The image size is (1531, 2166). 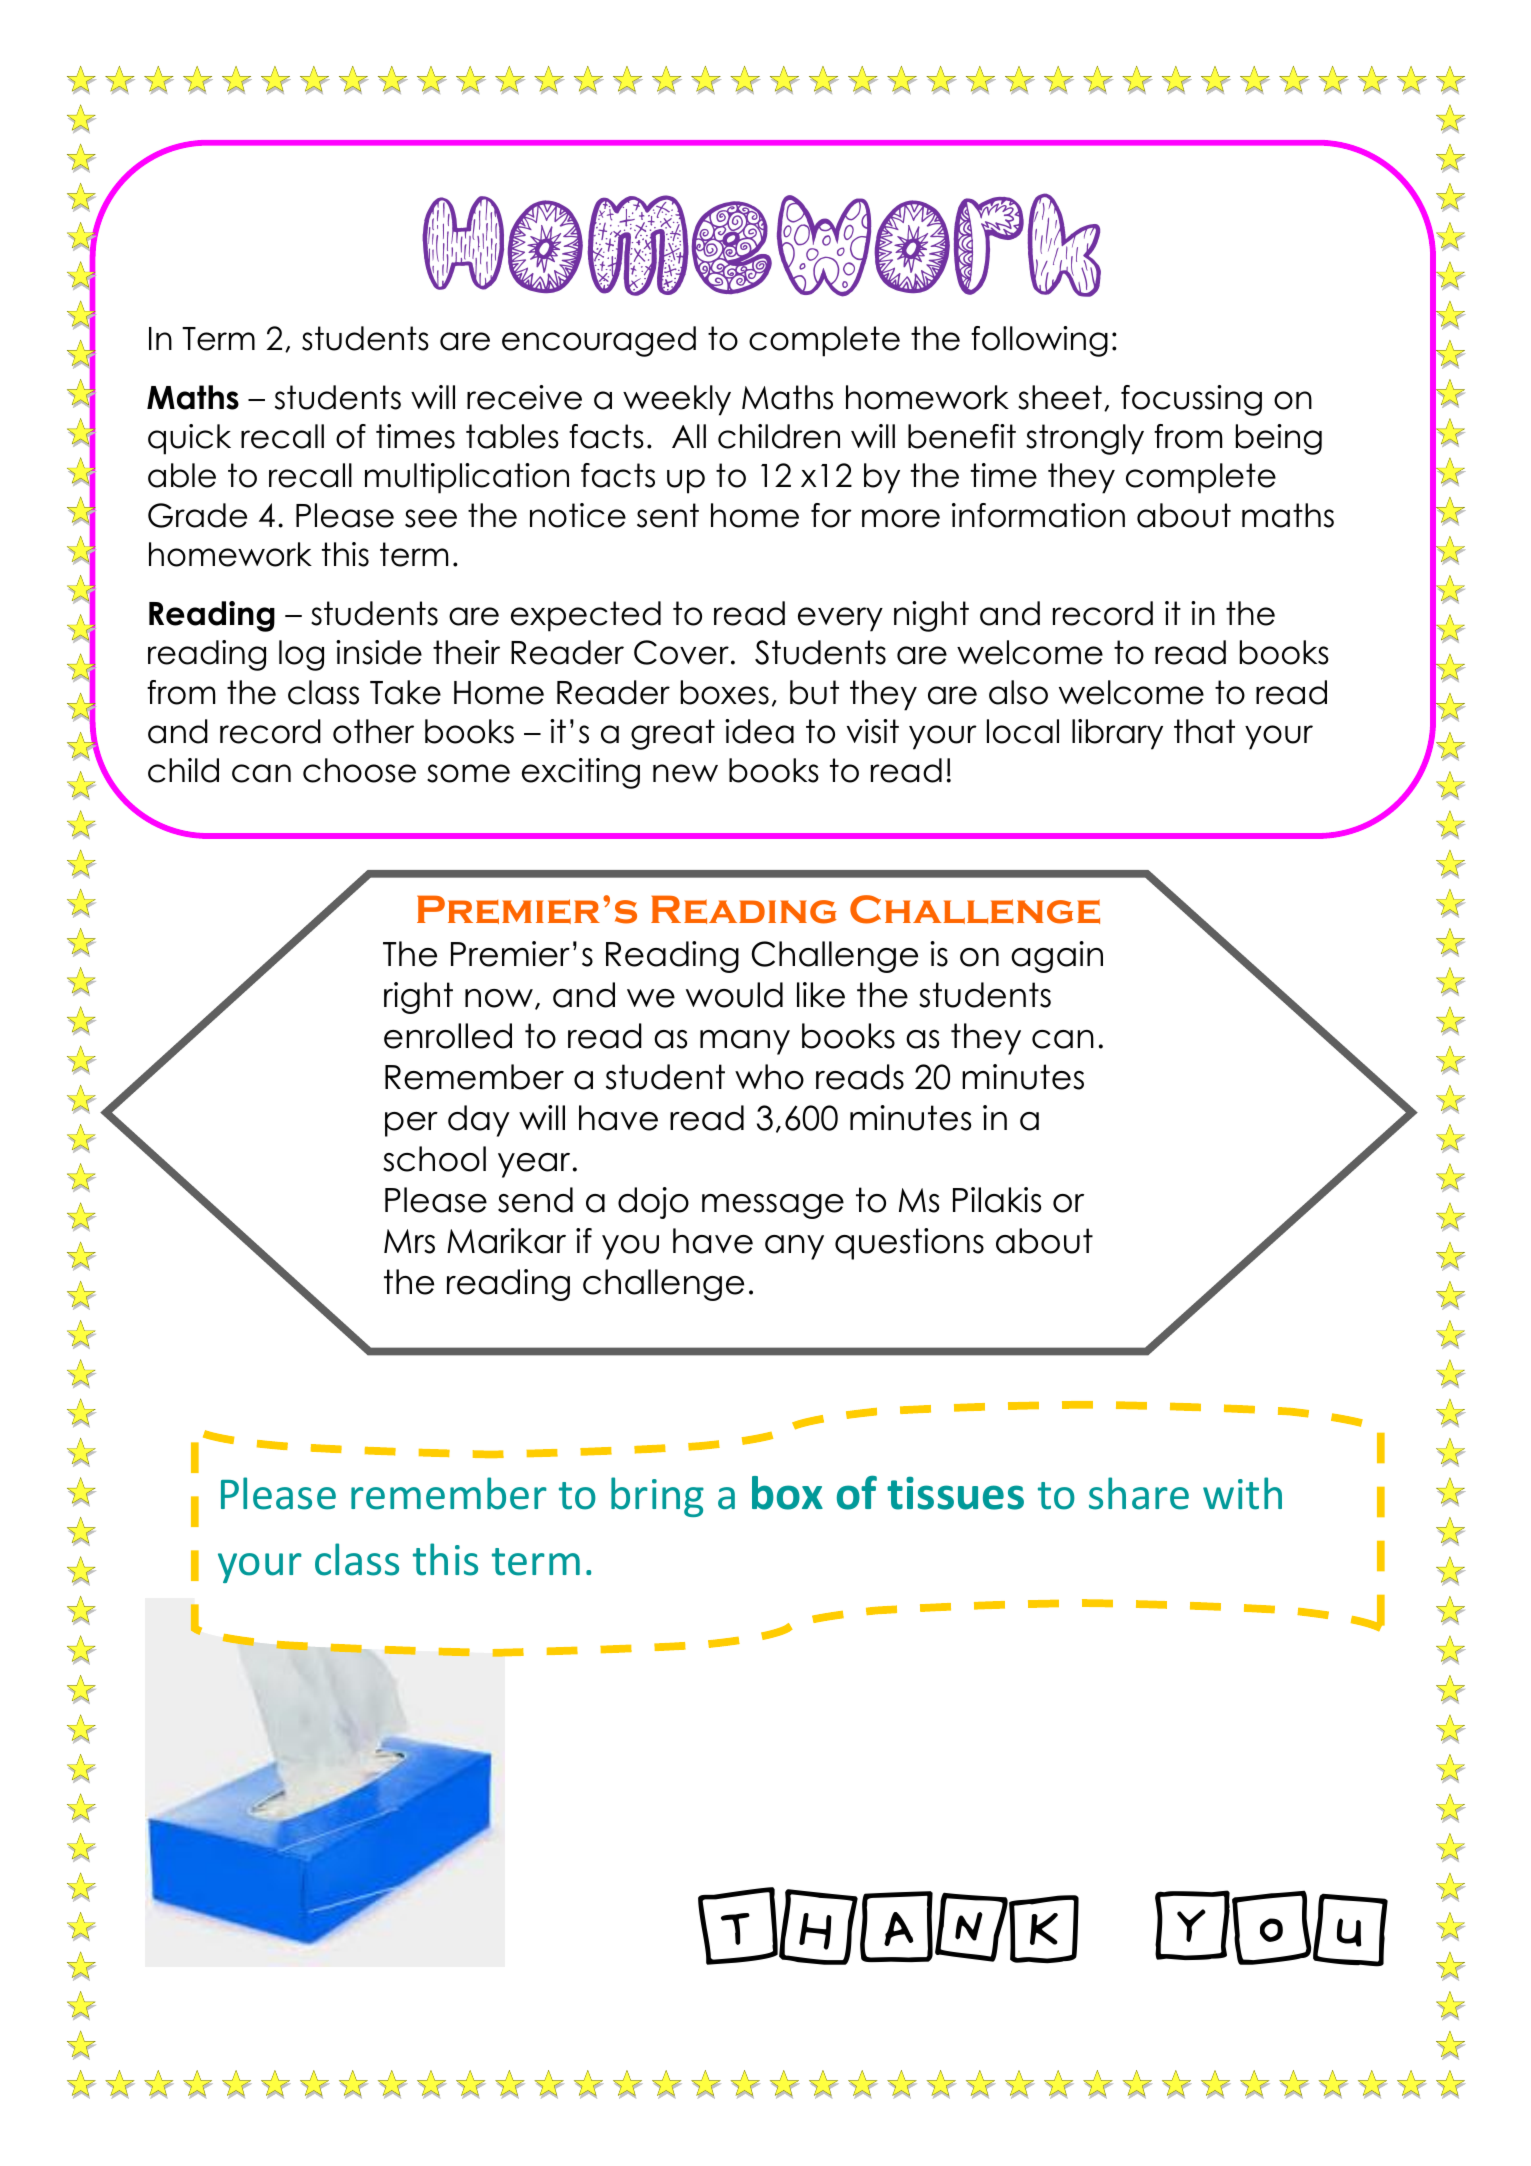 I want to click on again, so click(x=1057, y=957).
